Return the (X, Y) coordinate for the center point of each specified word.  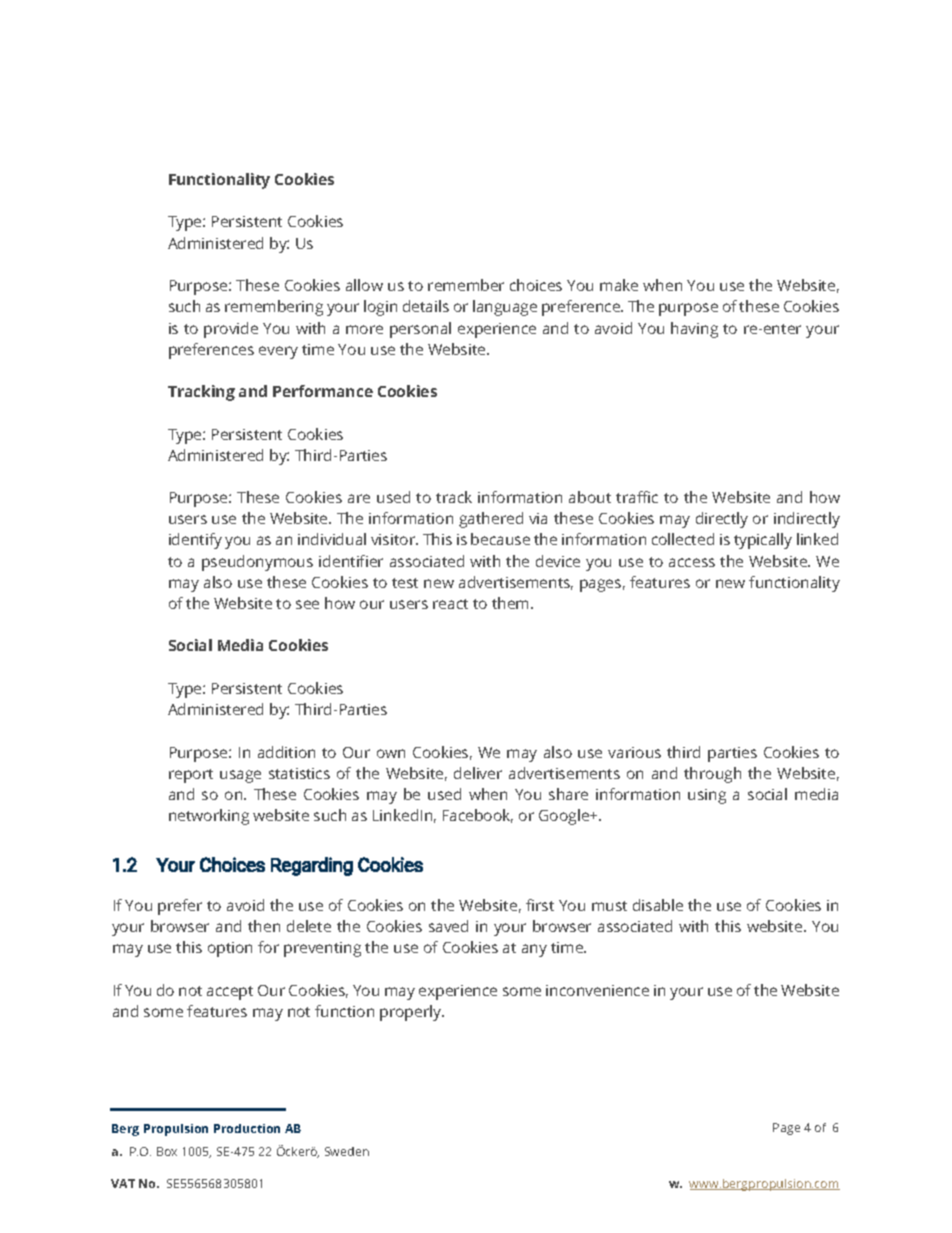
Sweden (347, 1151)
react (450, 604)
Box (167, 1151)
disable (658, 905)
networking (209, 817)
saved (448, 926)
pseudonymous (257, 563)
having (694, 330)
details (426, 306)
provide (231, 330)
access (692, 562)
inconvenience (597, 990)
